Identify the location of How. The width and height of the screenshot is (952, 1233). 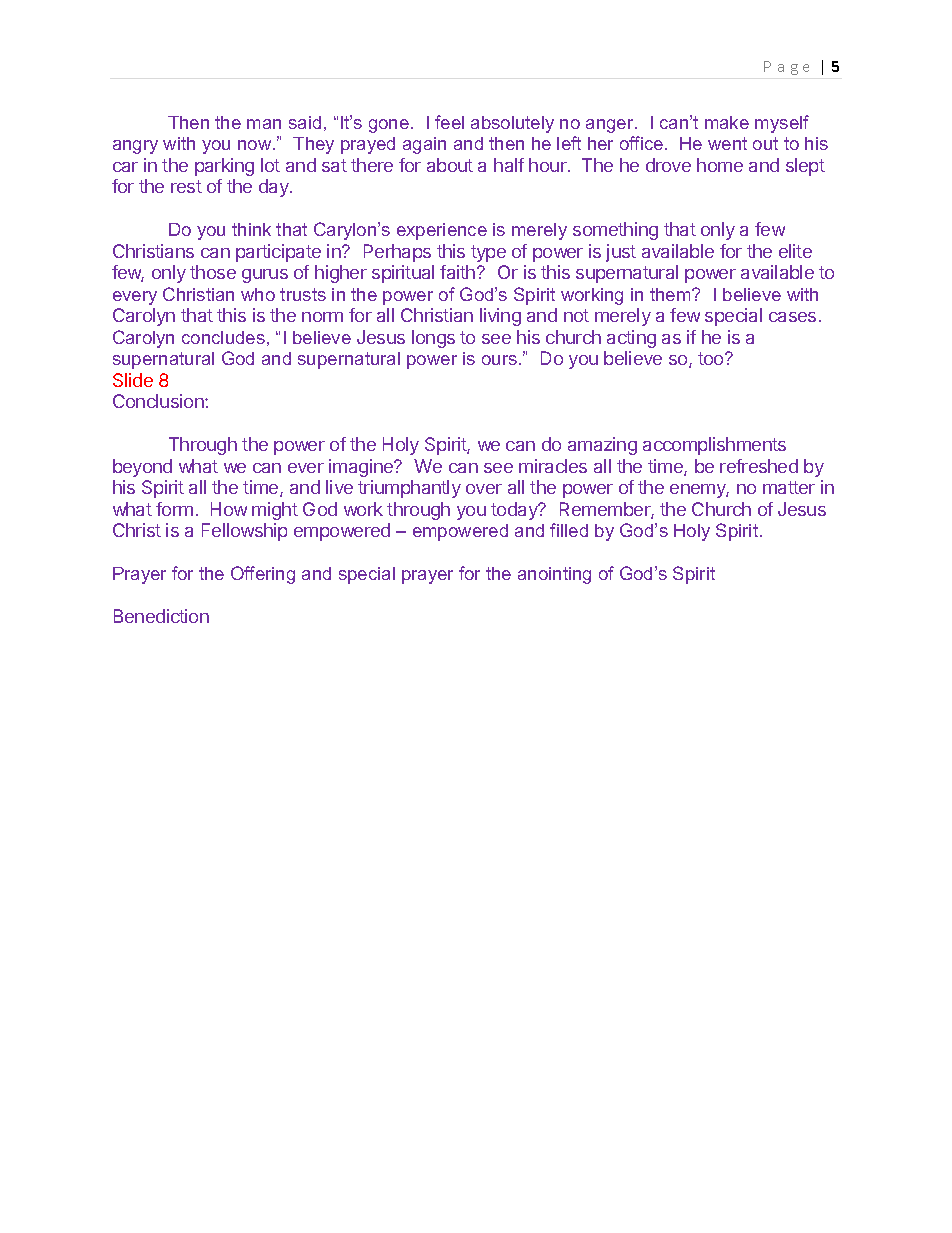
(229, 509).
